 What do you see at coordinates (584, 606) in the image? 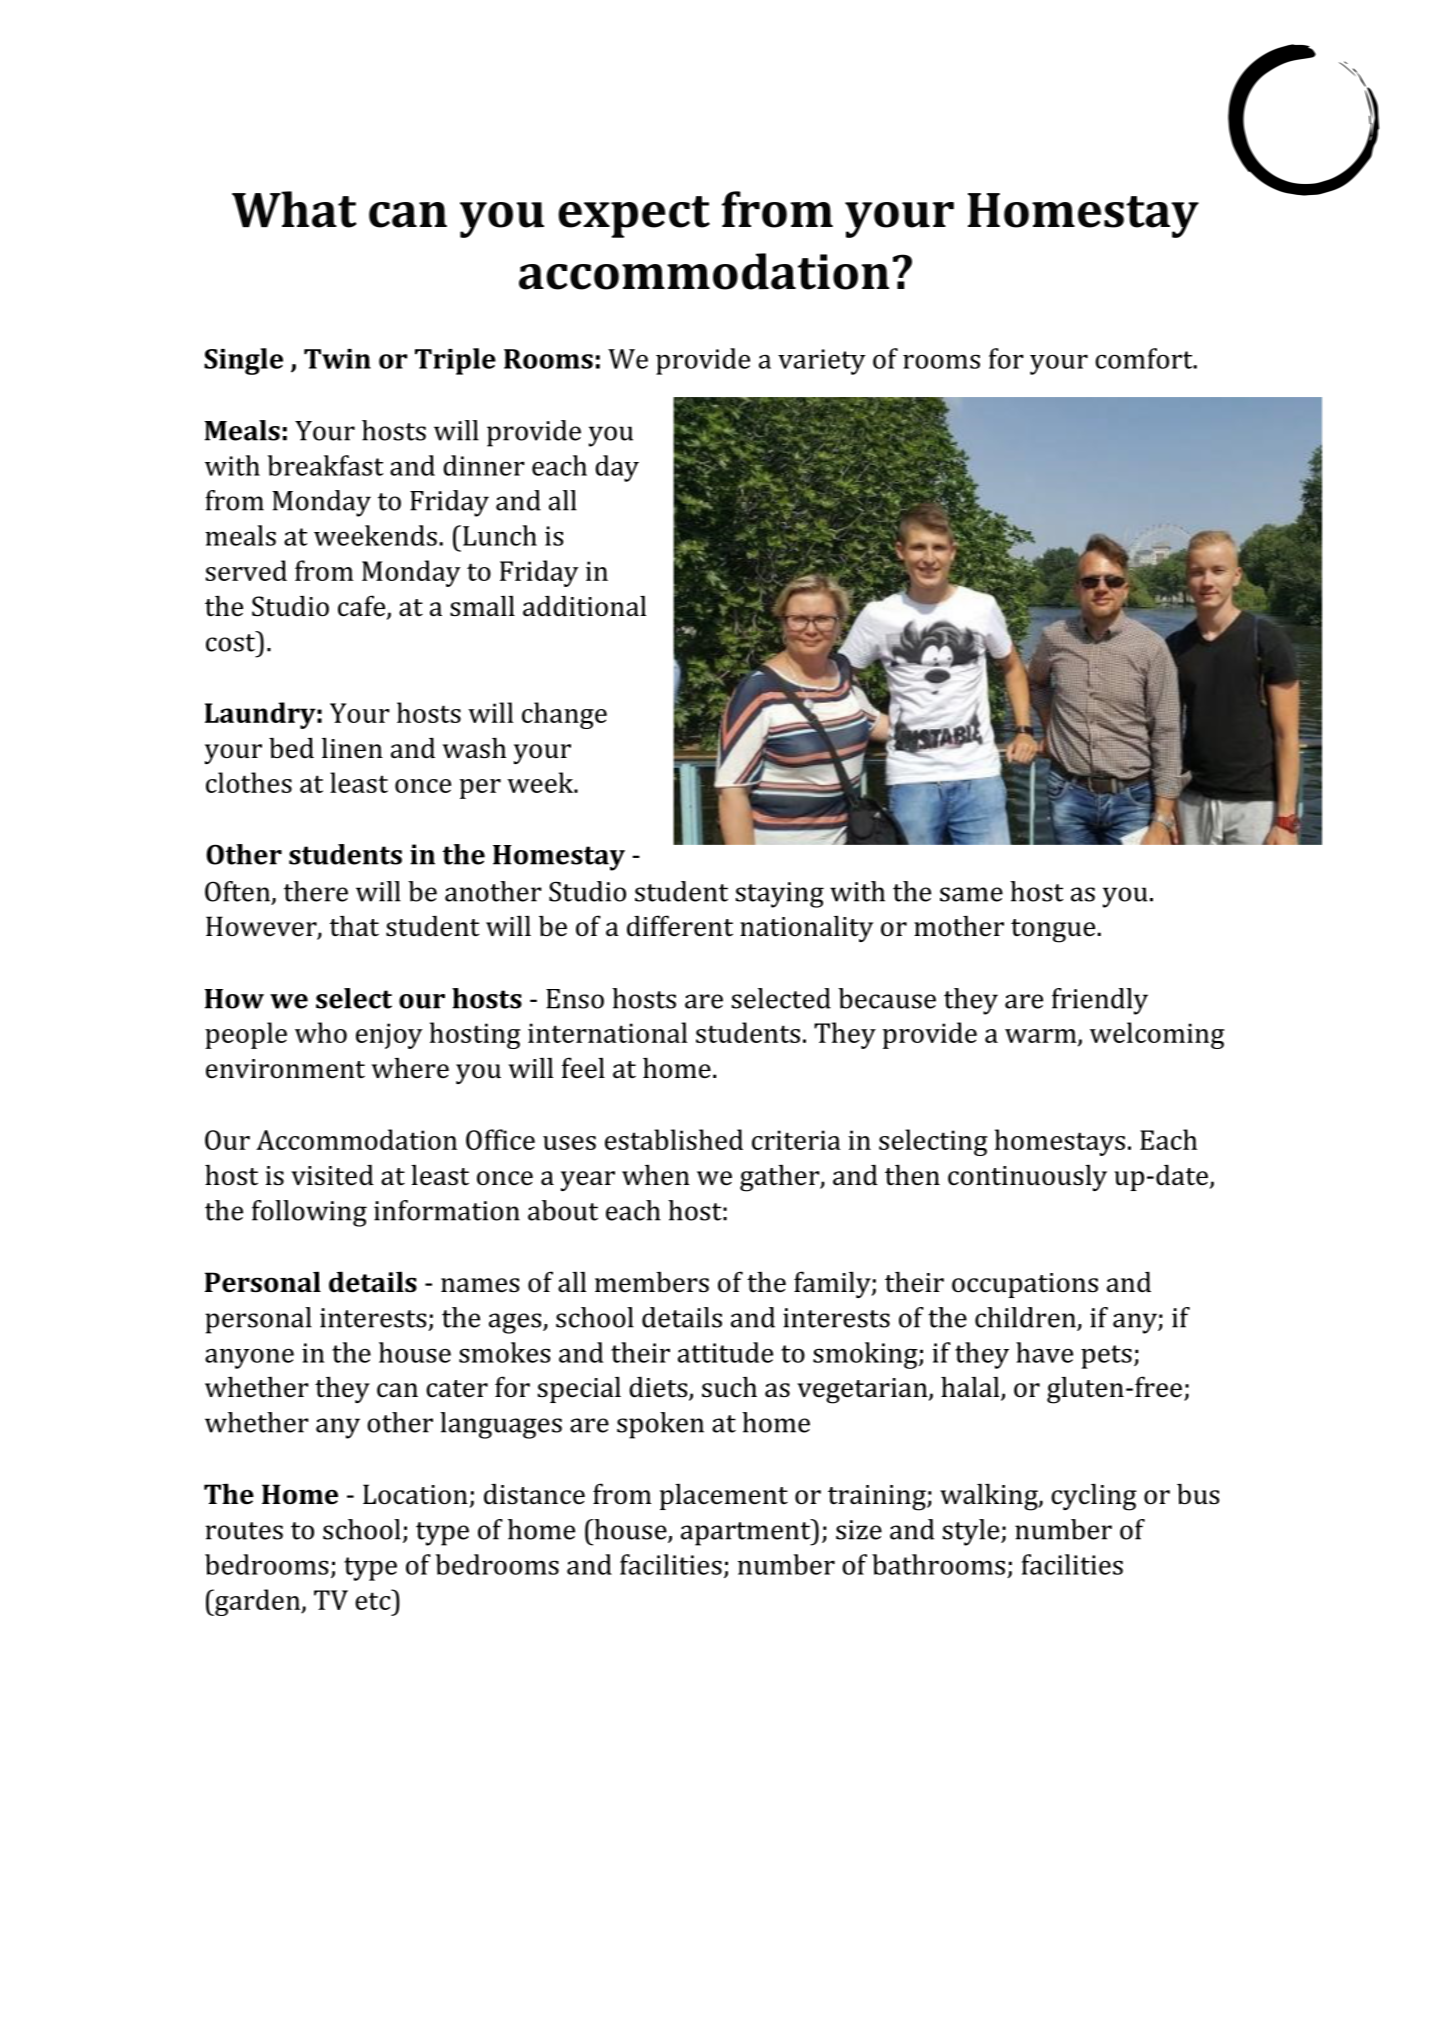
I see `additional` at bounding box center [584, 606].
